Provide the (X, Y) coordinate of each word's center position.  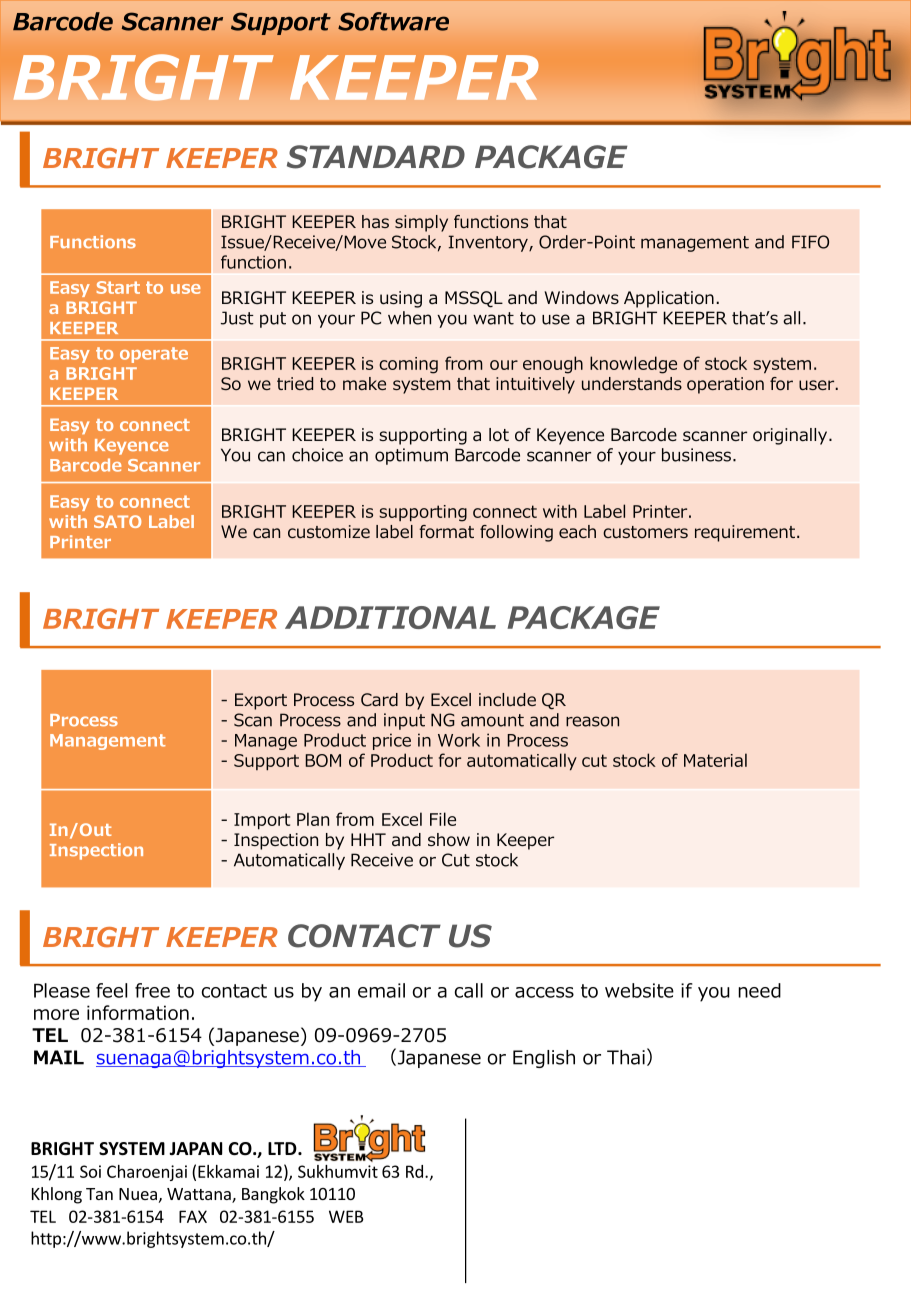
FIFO (810, 242)
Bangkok (273, 1195)
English (544, 1059)
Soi (90, 1171)
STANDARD (376, 157)
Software (393, 21)
